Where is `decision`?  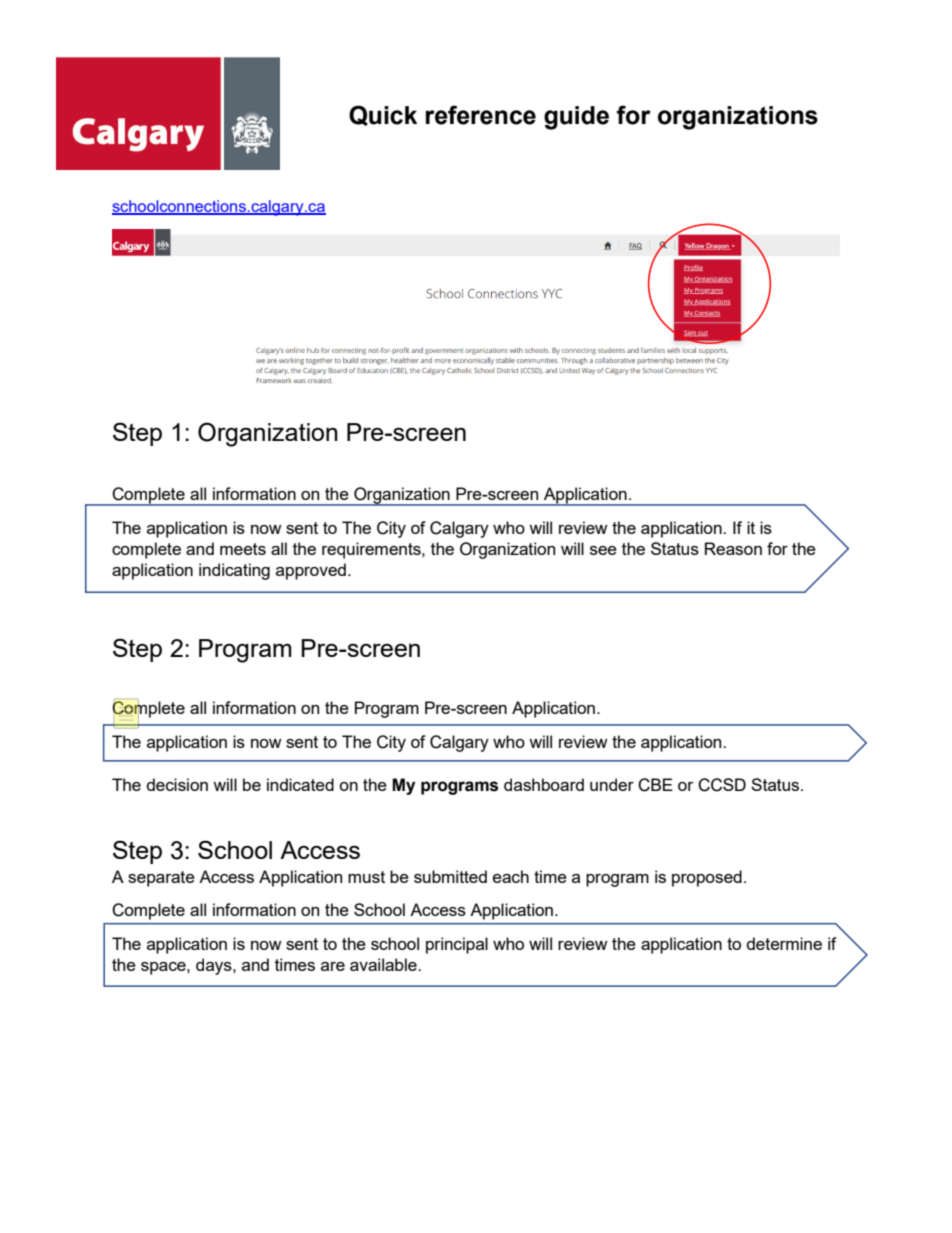
decision is located at coordinates (177, 784).
